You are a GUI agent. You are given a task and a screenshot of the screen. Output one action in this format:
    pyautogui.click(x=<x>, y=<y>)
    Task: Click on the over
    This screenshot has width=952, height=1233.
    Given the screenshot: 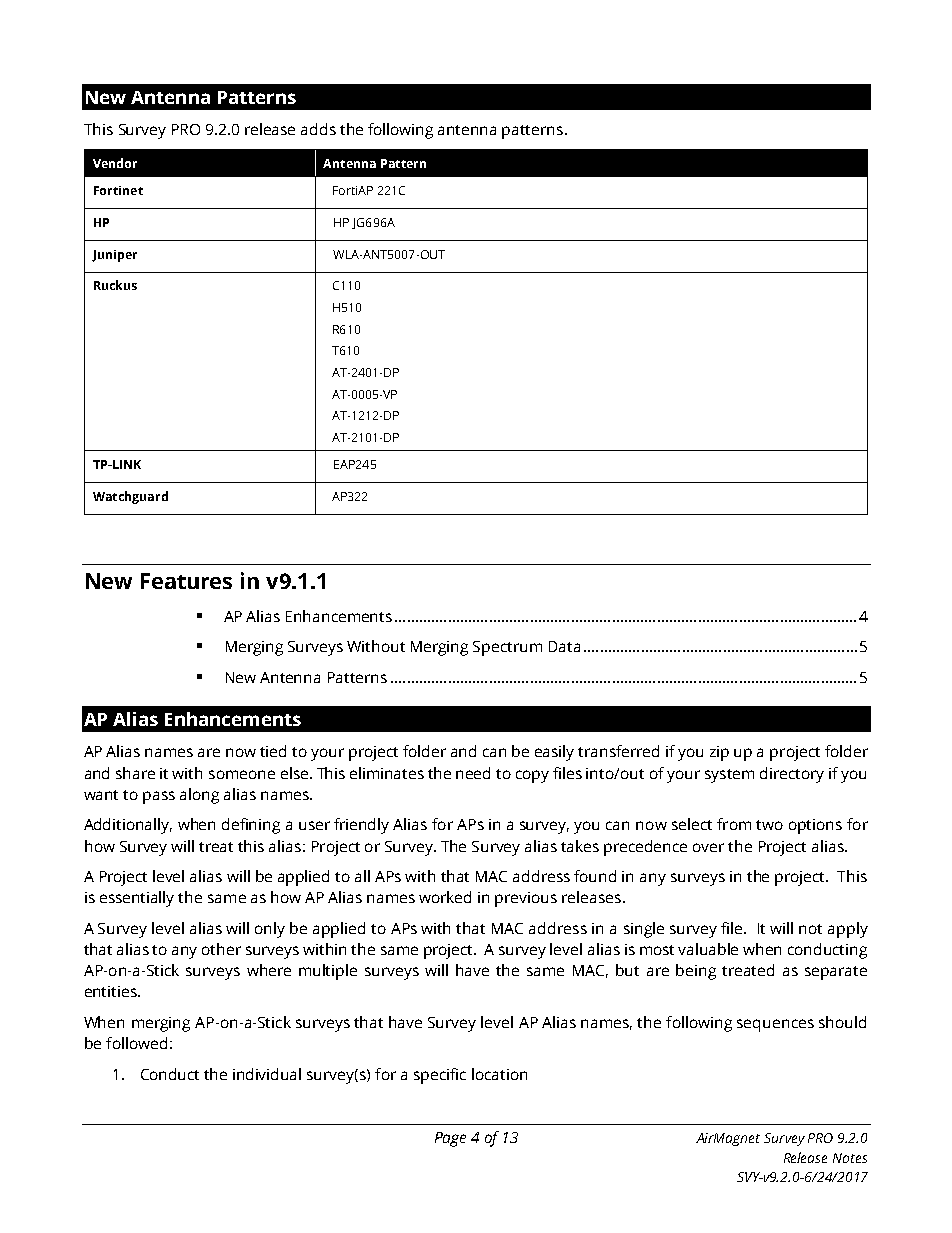 What is the action you would take?
    pyautogui.click(x=708, y=847)
